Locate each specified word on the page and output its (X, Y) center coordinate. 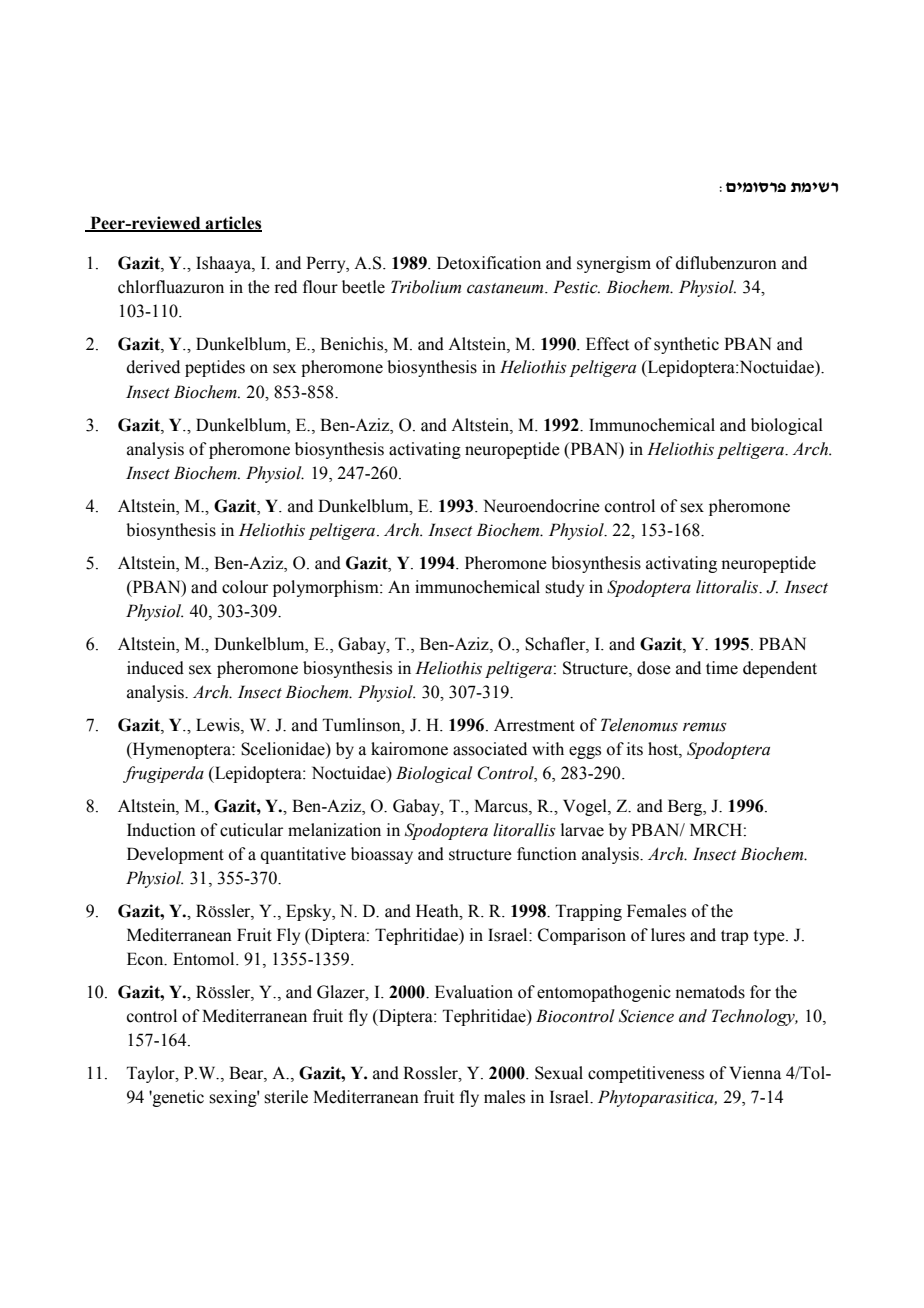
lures (668, 935)
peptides (215, 368)
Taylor (152, 1074)
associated (490, 749)
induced (155, 668)
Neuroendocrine (542, 506)
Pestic (576, 287)
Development (175, 855)
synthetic (686, 345)
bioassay (382, 855)
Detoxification (489, 263)
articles (233, 223)
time (722, 668)
